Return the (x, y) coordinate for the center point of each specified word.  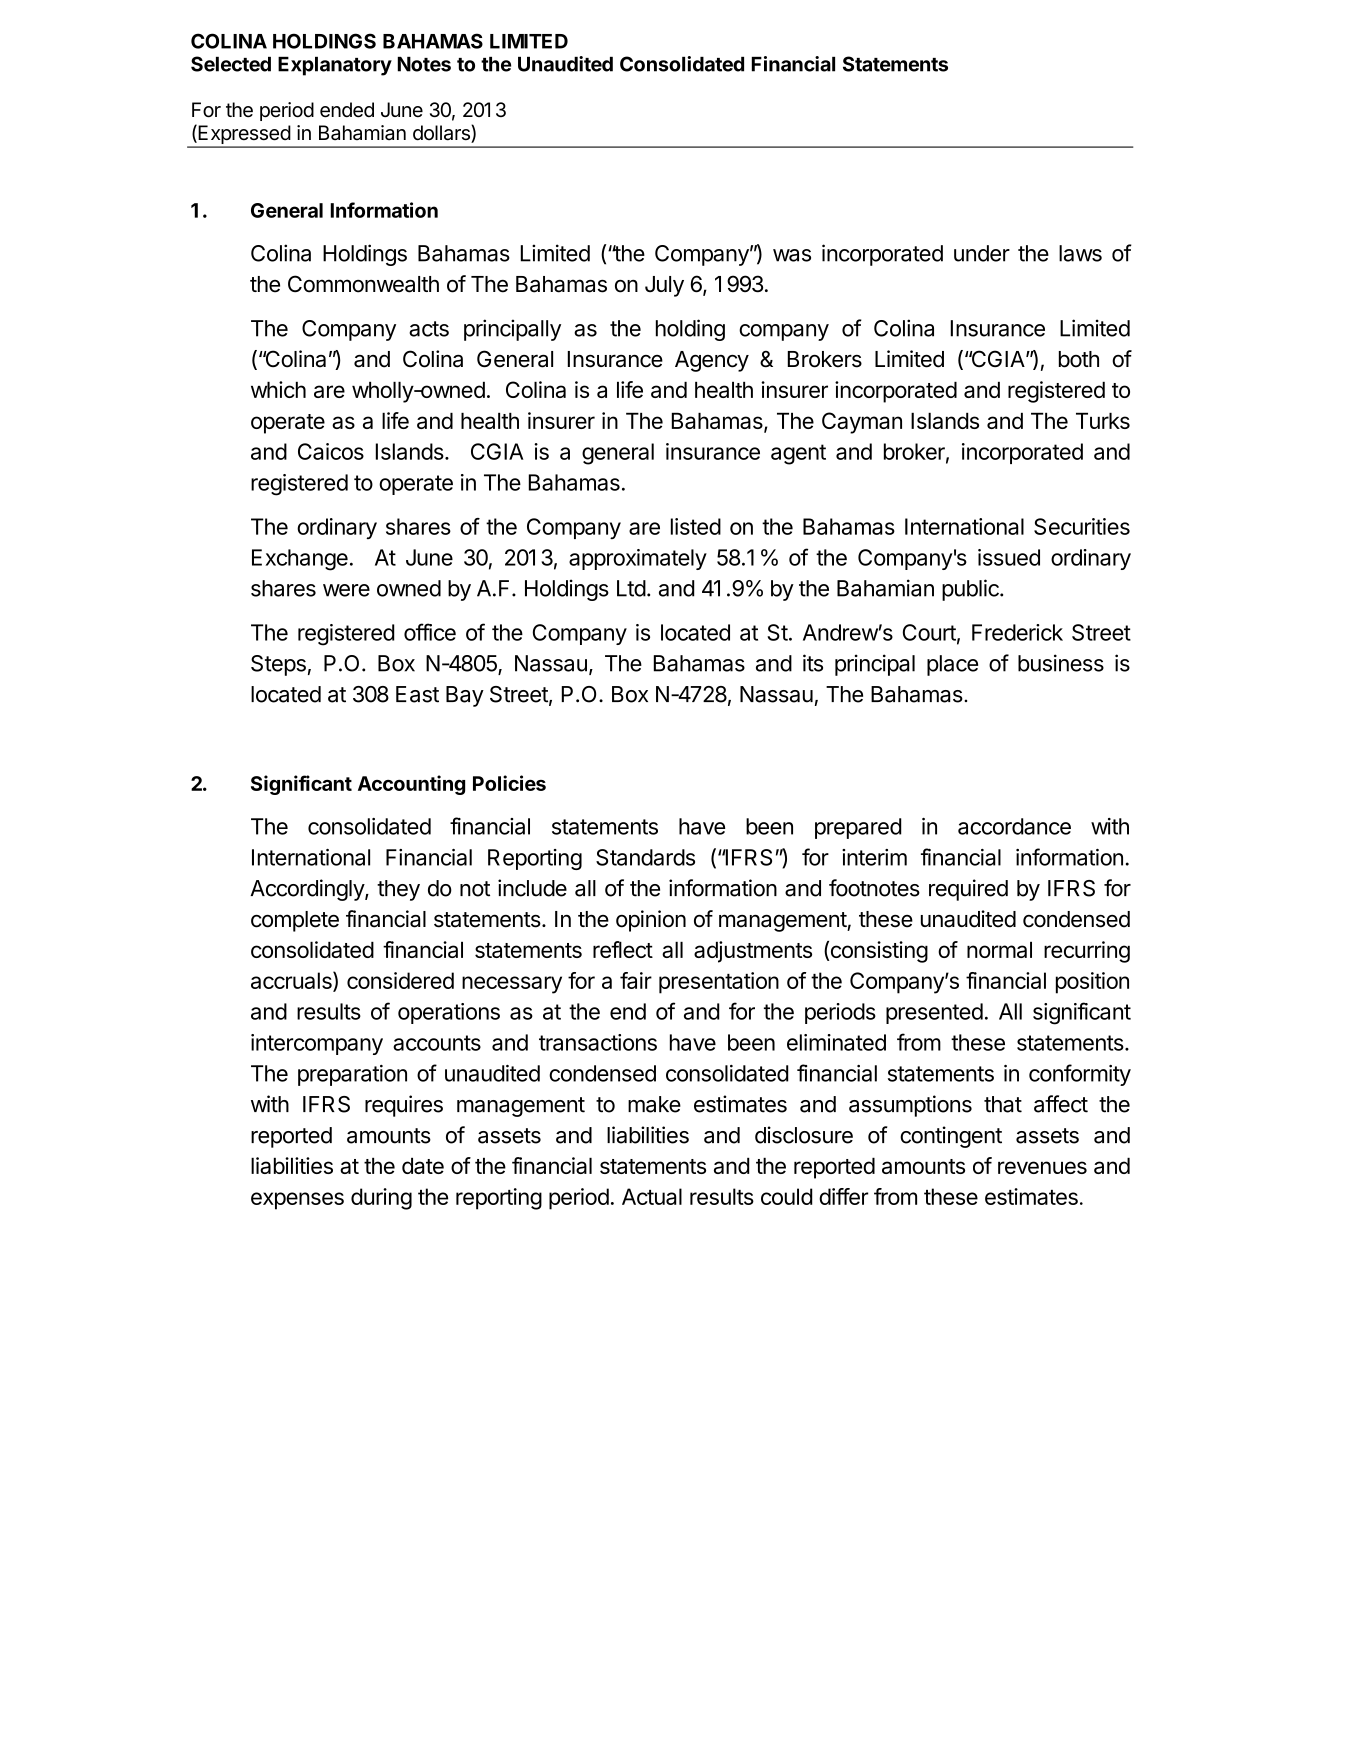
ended (347, 110)
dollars (442, 134)
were (346, 590)
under (982, 253)
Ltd (631, 588)
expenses (297, 1201)
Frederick (1017, 632)
